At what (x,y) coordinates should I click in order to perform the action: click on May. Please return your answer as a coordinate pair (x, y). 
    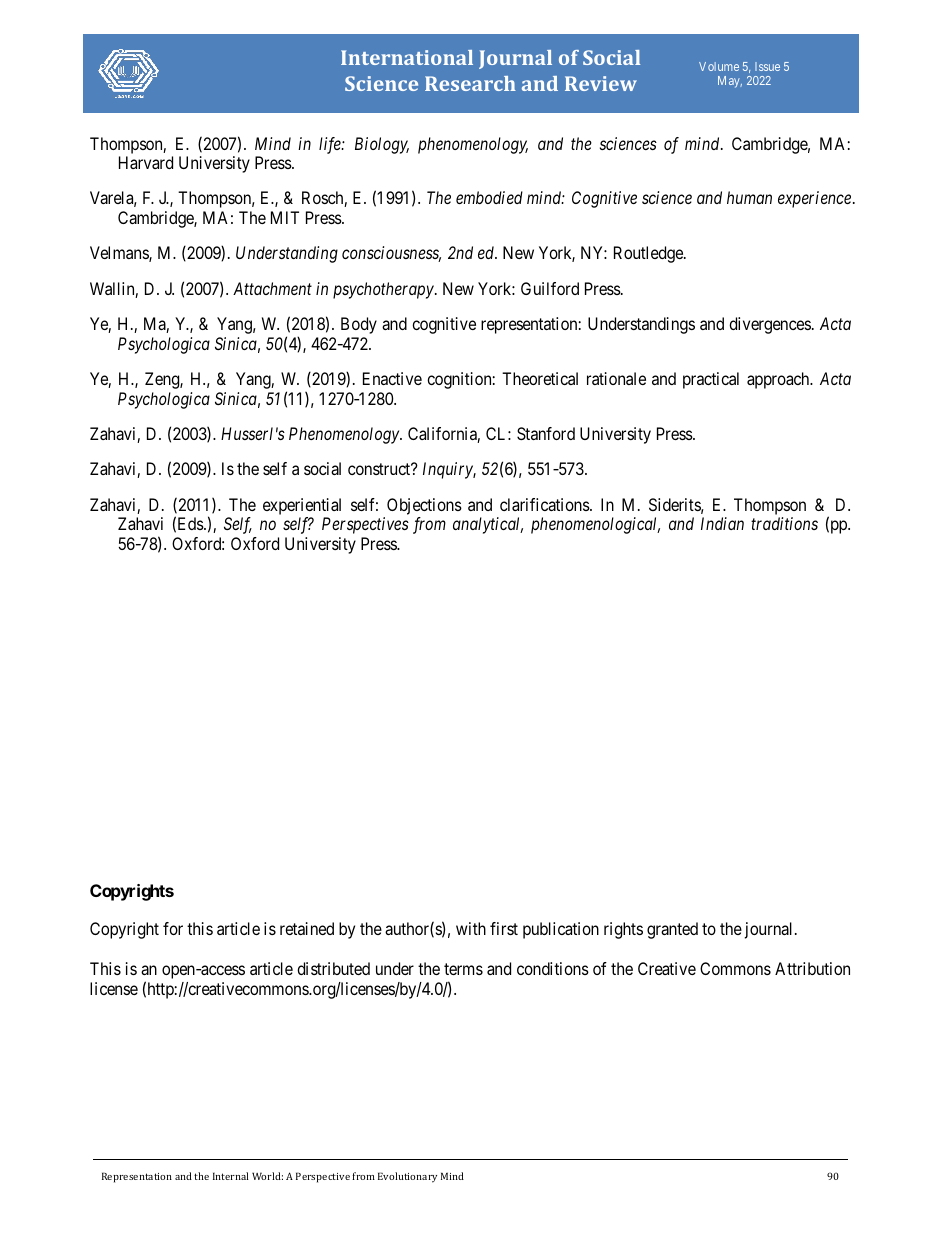
    Looking at the image, I should click on (730, 82).
